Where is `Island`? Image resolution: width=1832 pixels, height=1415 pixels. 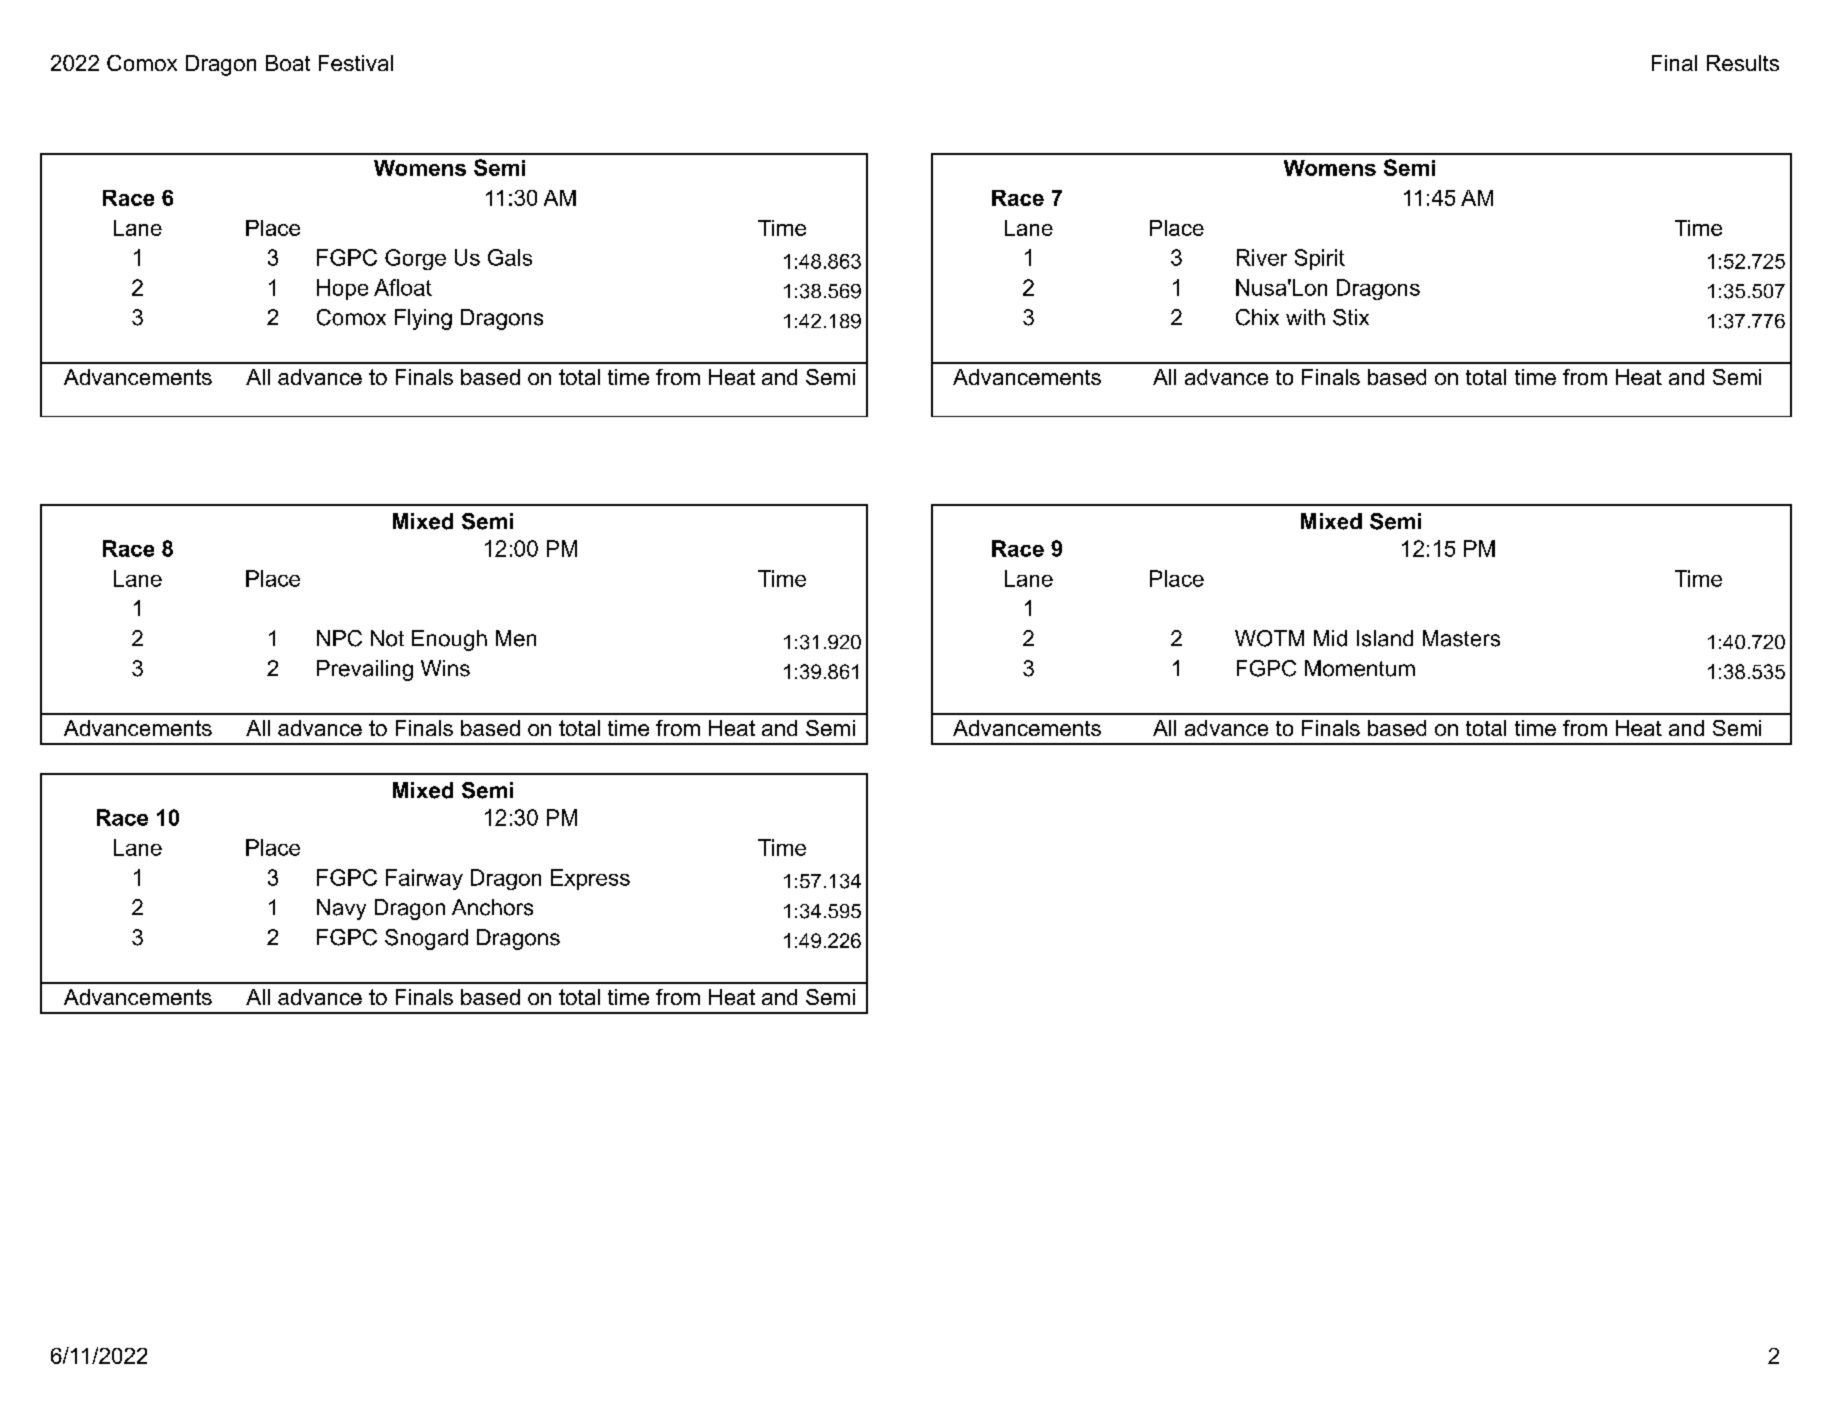 Island is located at coordinates (1385, 638).
